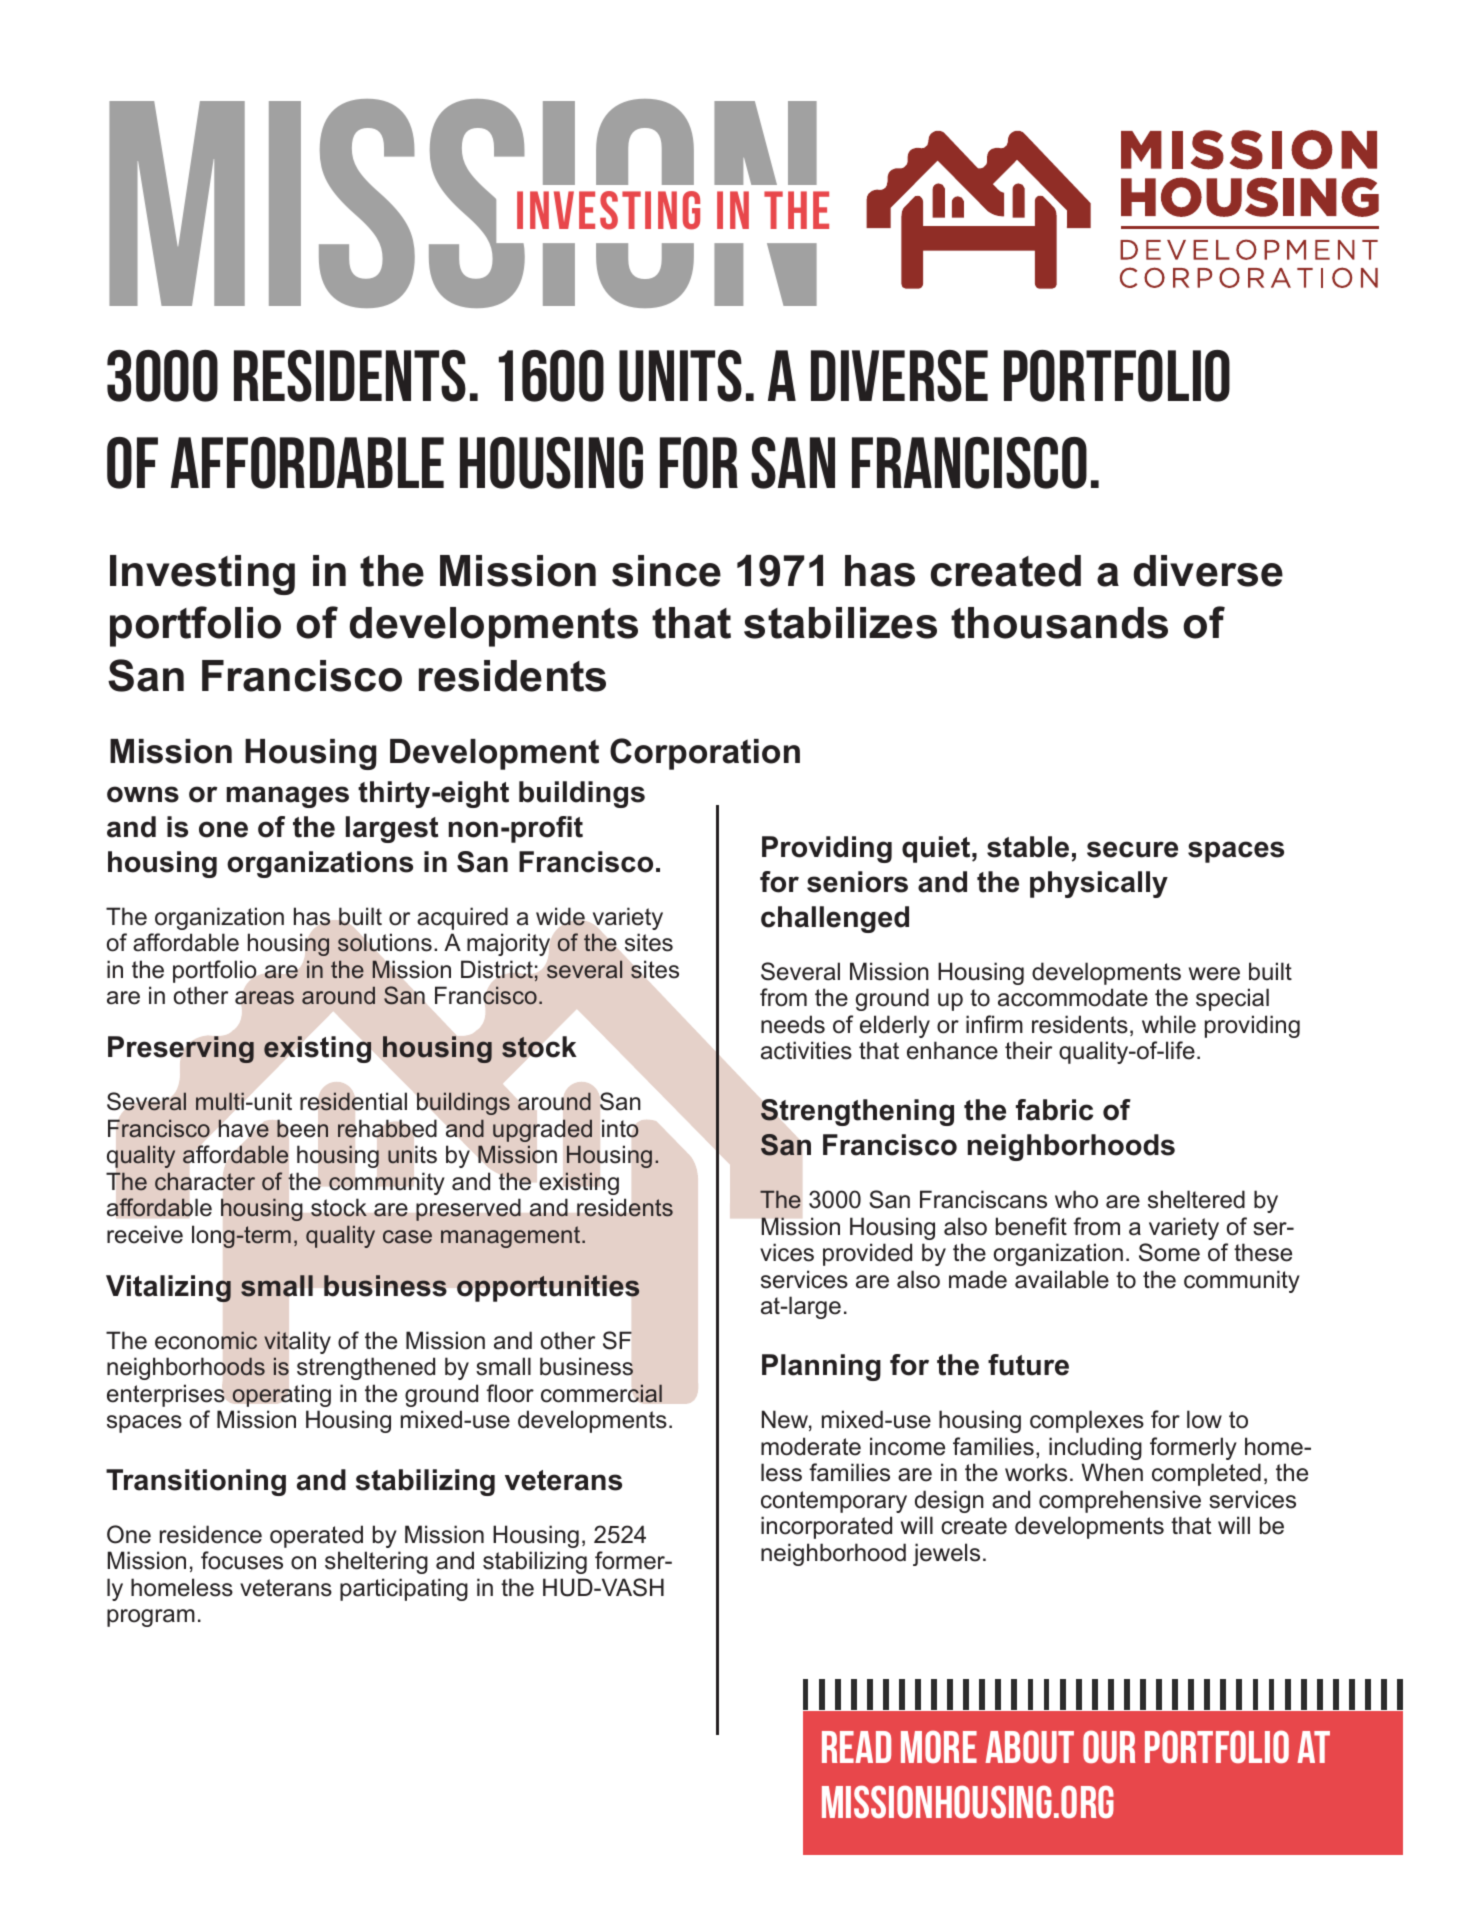 The image size is (1475, 1909). I want to click on since, so click(666, 571).
